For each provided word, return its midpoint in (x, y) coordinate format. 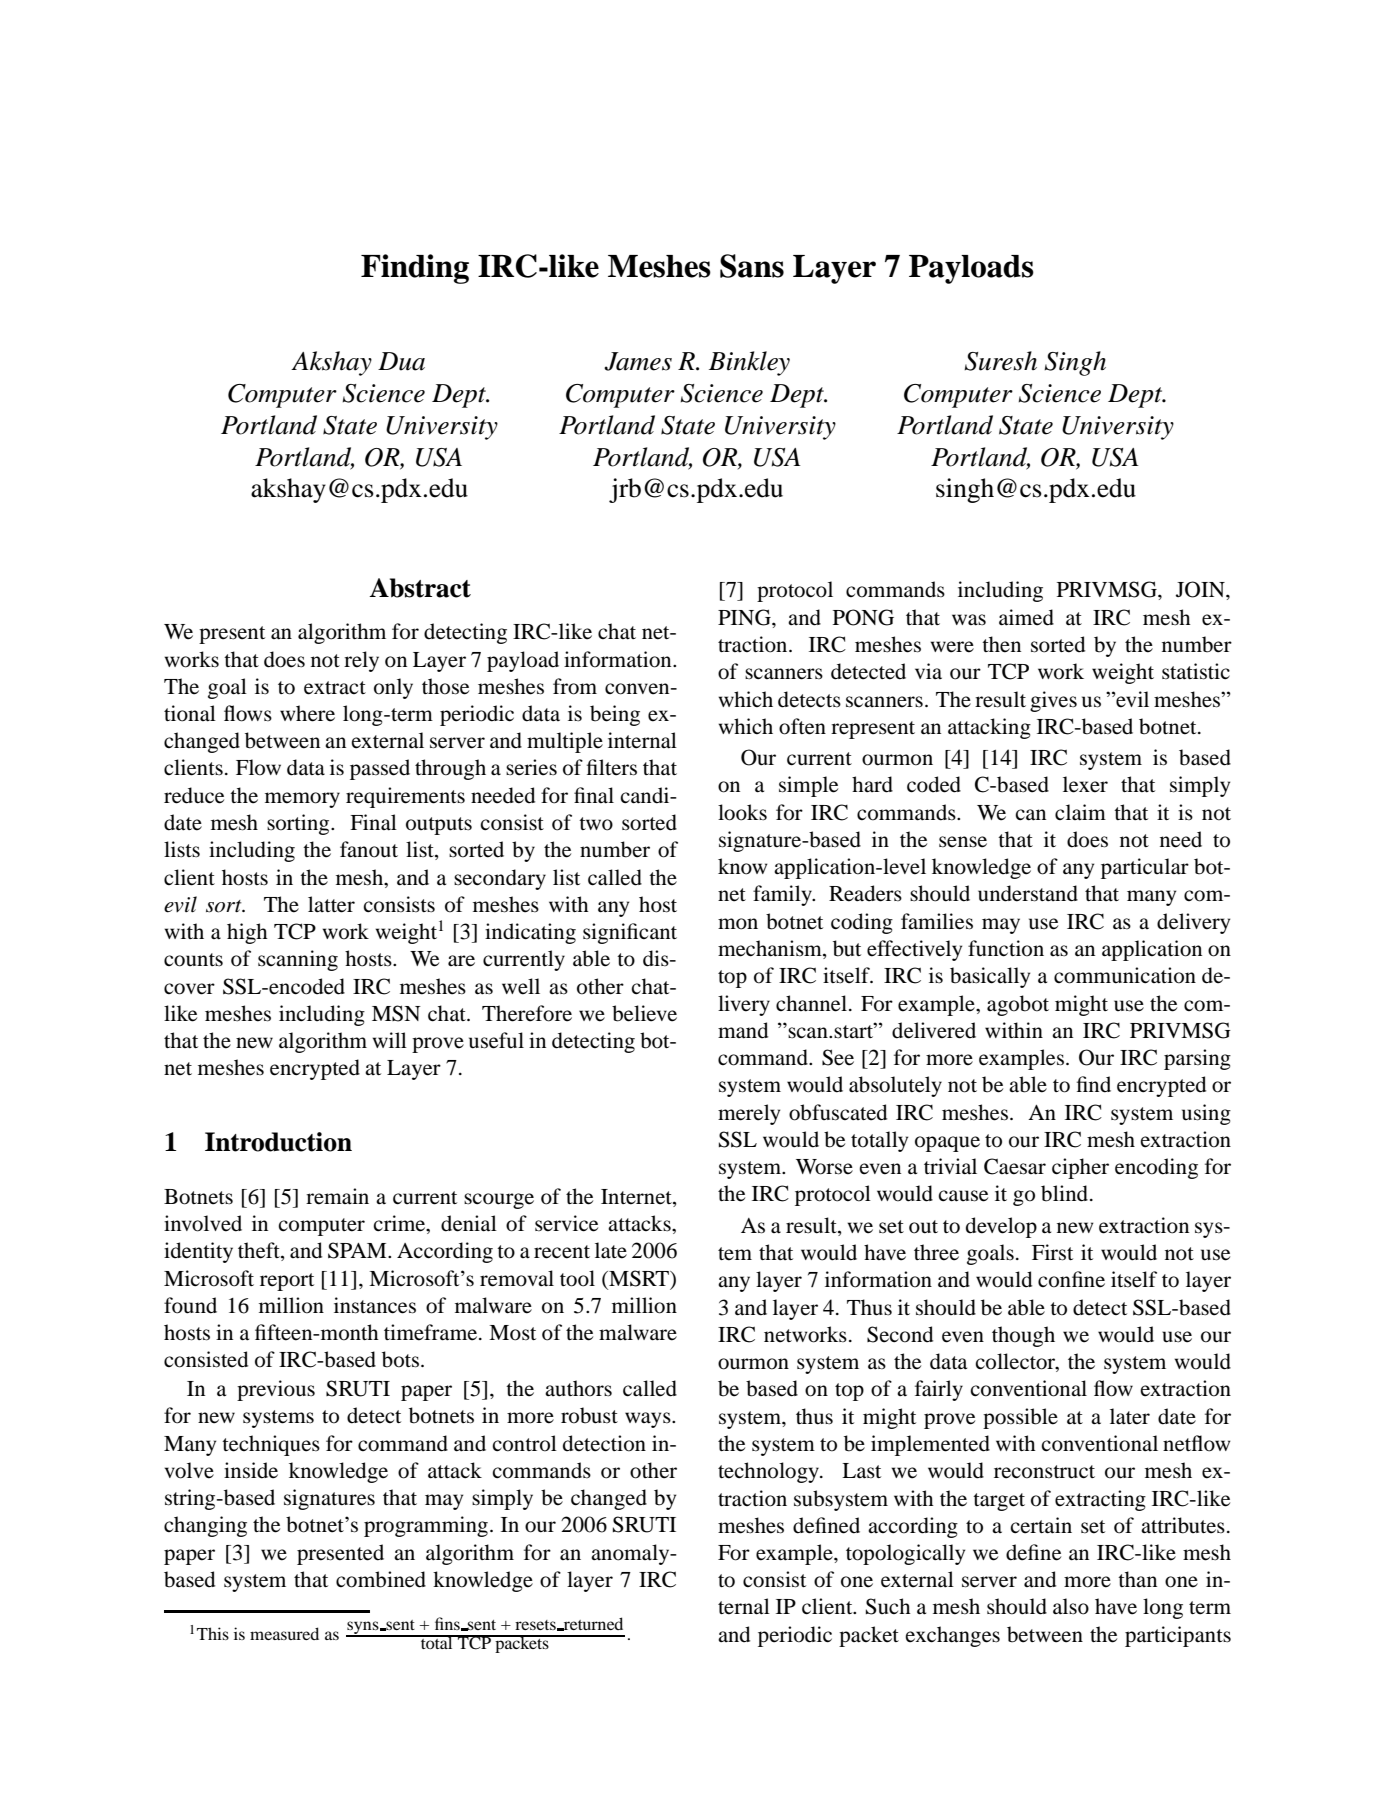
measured (284, 1633)
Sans (752, 266)
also (1071, 1606)
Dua (401, 361)
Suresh (1001, 361)
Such (888, 1606)
